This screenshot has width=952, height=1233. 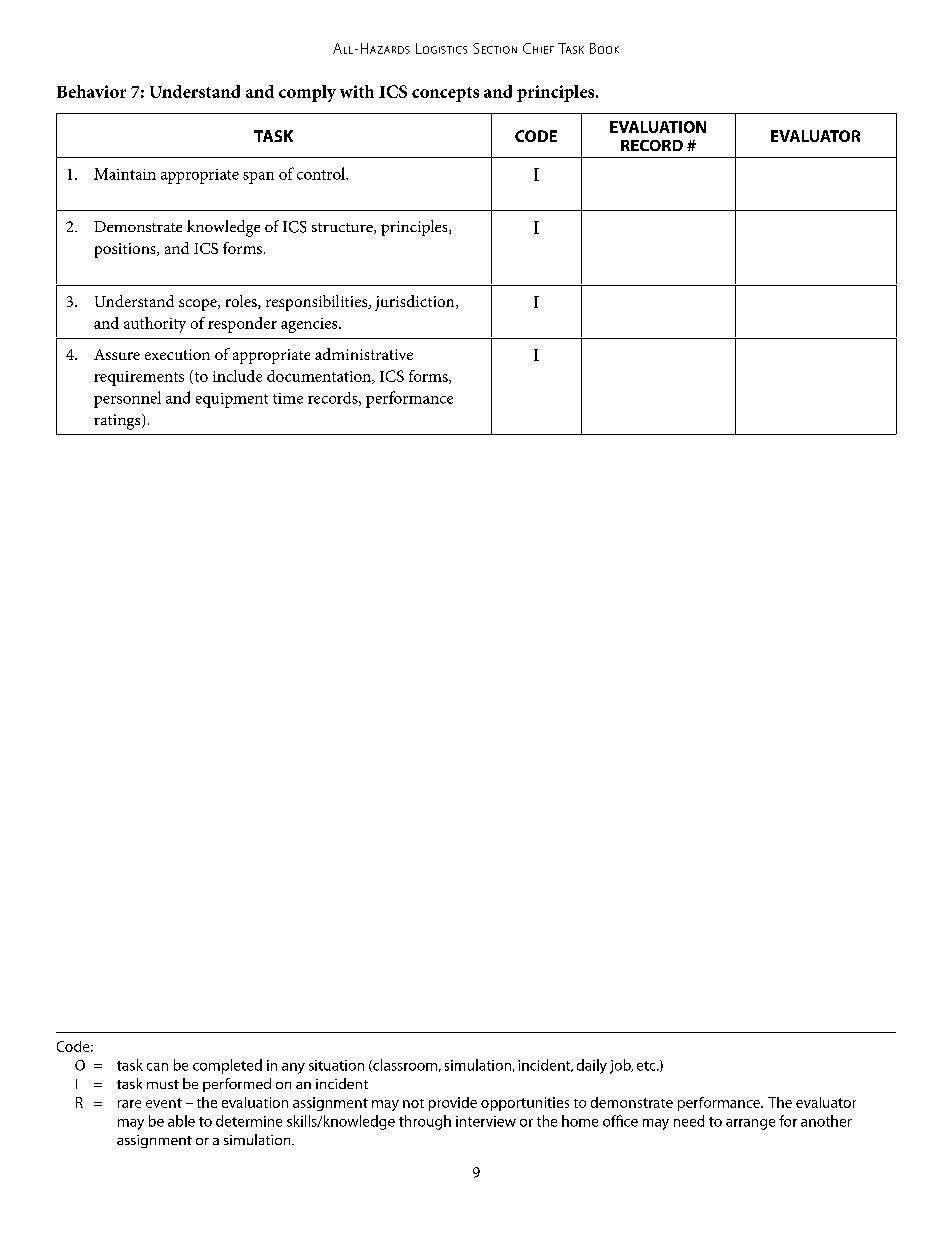 What do you see at coordinates (118, 422) in the screenshot?
I see `ratings` at bounding box center [118, 422].
